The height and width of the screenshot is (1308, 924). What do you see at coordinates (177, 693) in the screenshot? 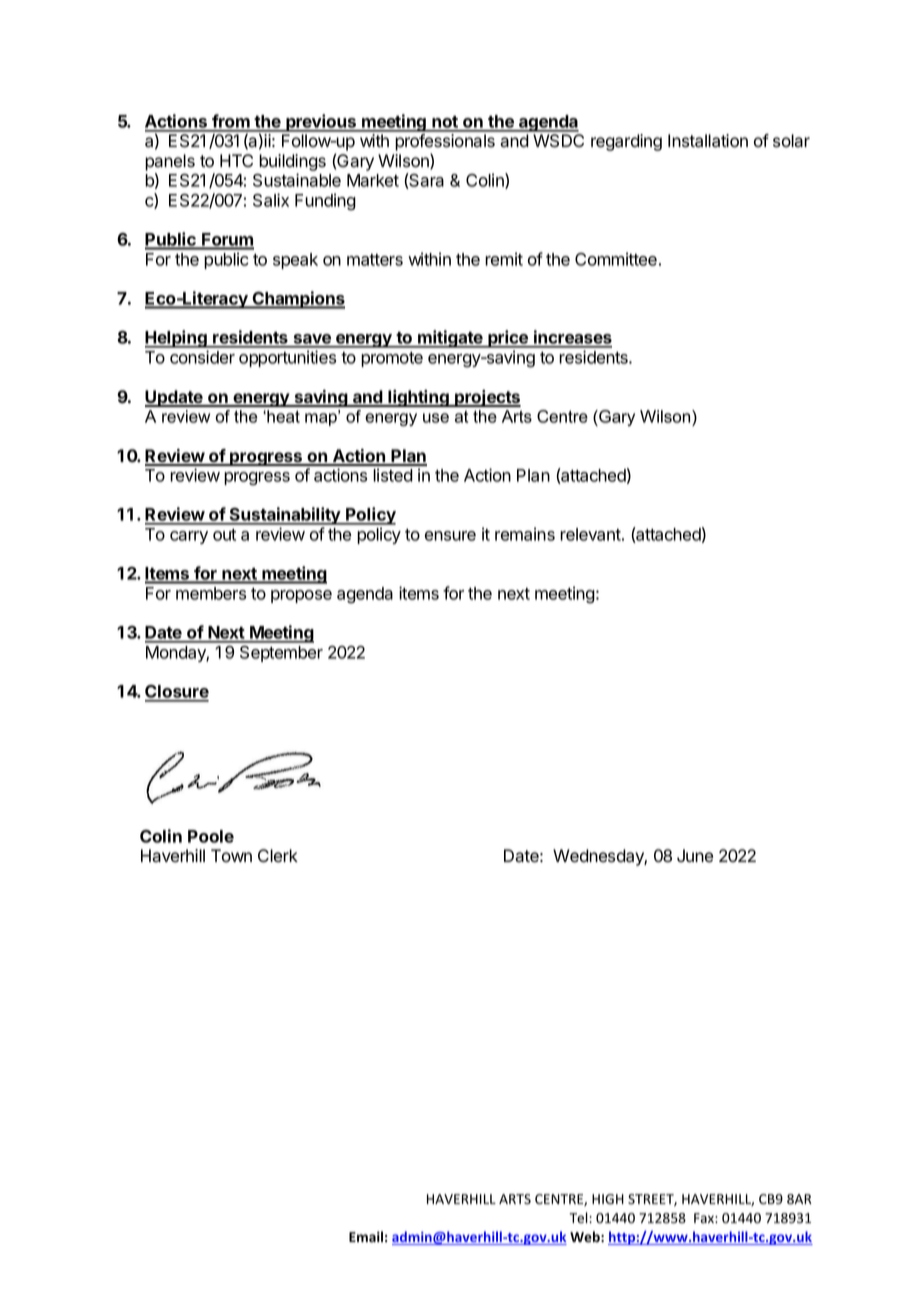
I see `Closure` at bounding box center [177, 693].
